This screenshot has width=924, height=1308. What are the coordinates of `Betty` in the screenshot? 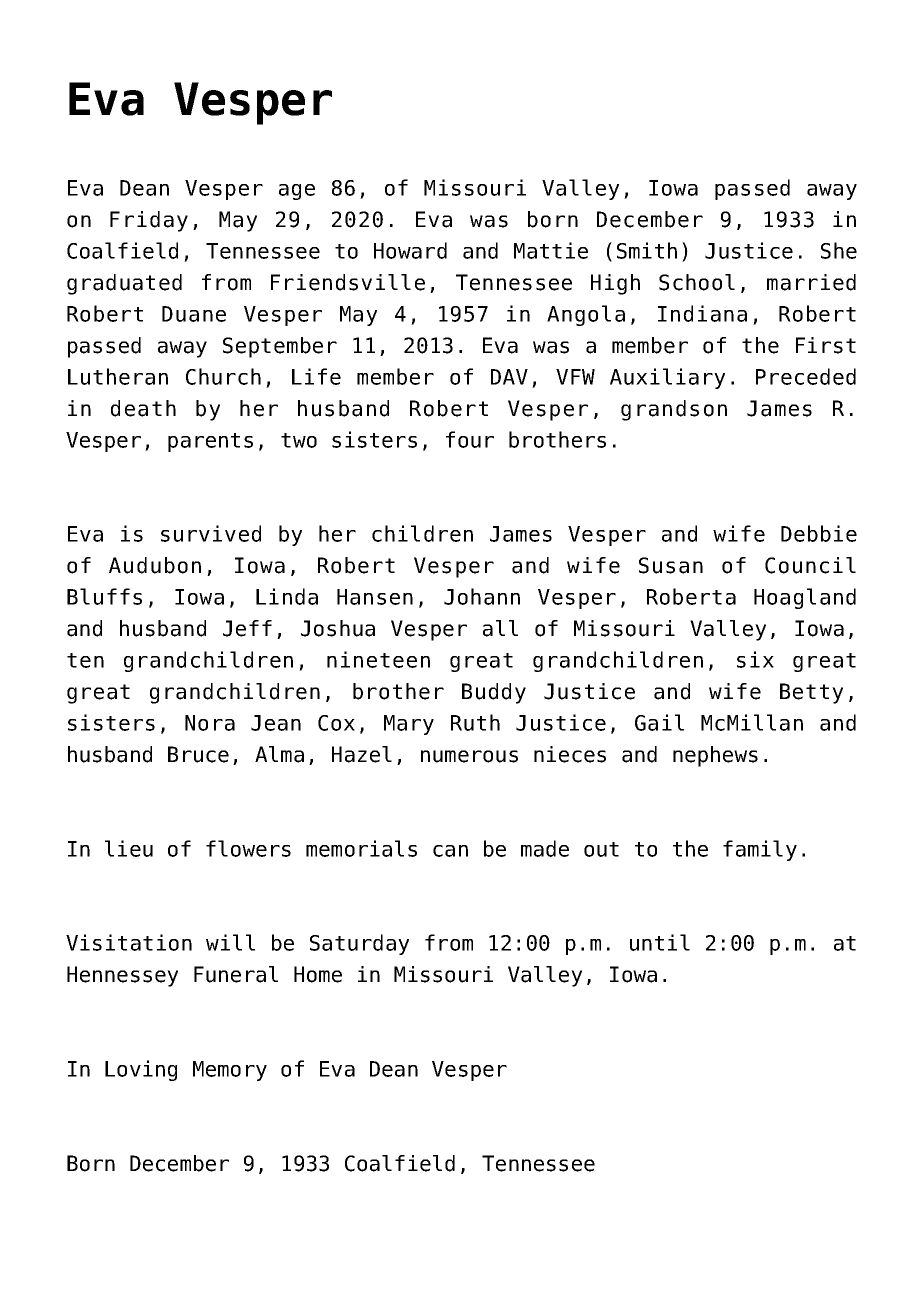 It's located at (811, 693).
